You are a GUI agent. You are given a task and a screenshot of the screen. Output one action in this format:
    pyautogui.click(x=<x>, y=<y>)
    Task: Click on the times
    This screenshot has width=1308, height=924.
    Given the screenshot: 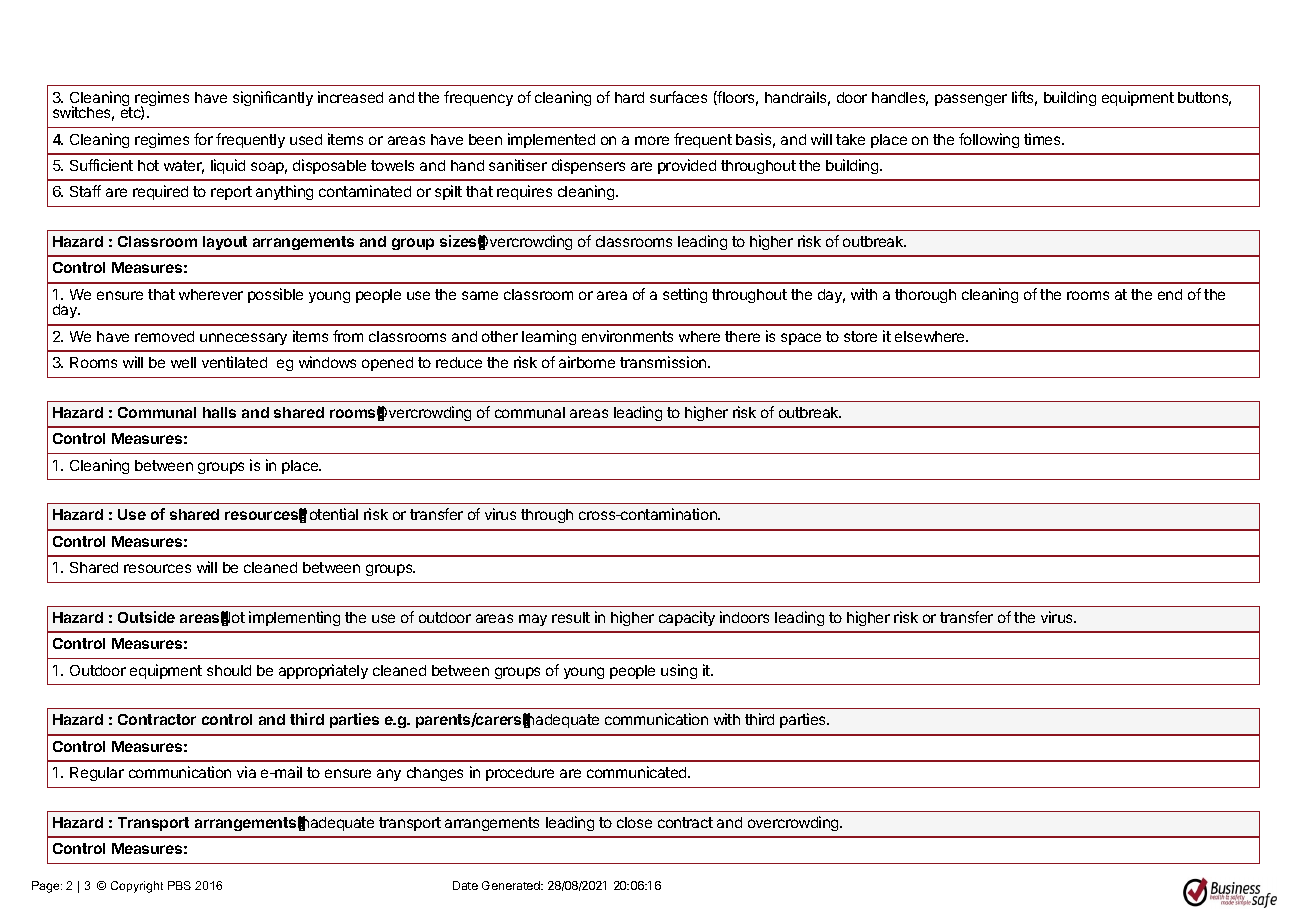 What is the action you would take?
    pyautogui.click(x=1043, y=139)
